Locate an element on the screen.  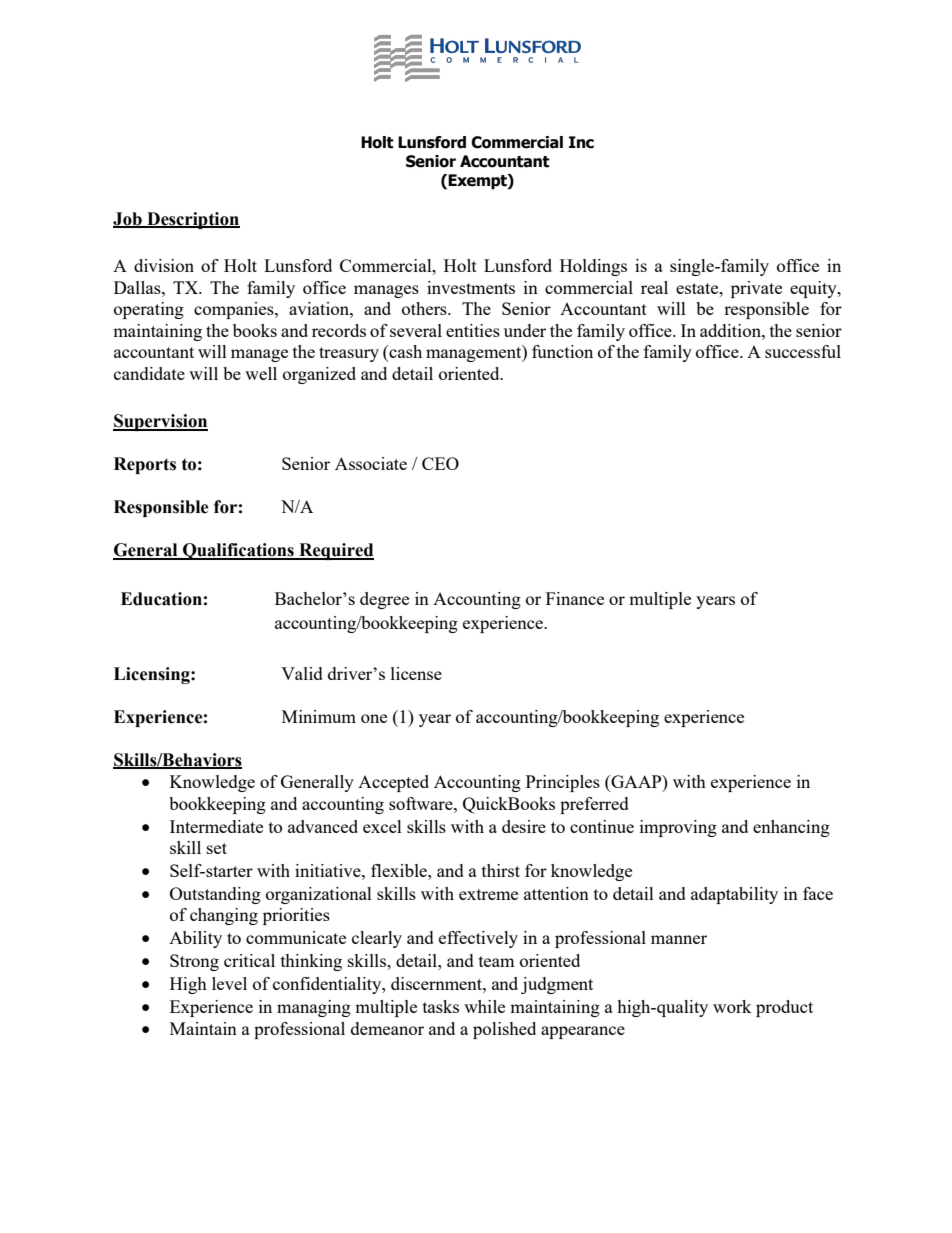
Finance is located at coordinates (575, 598).
